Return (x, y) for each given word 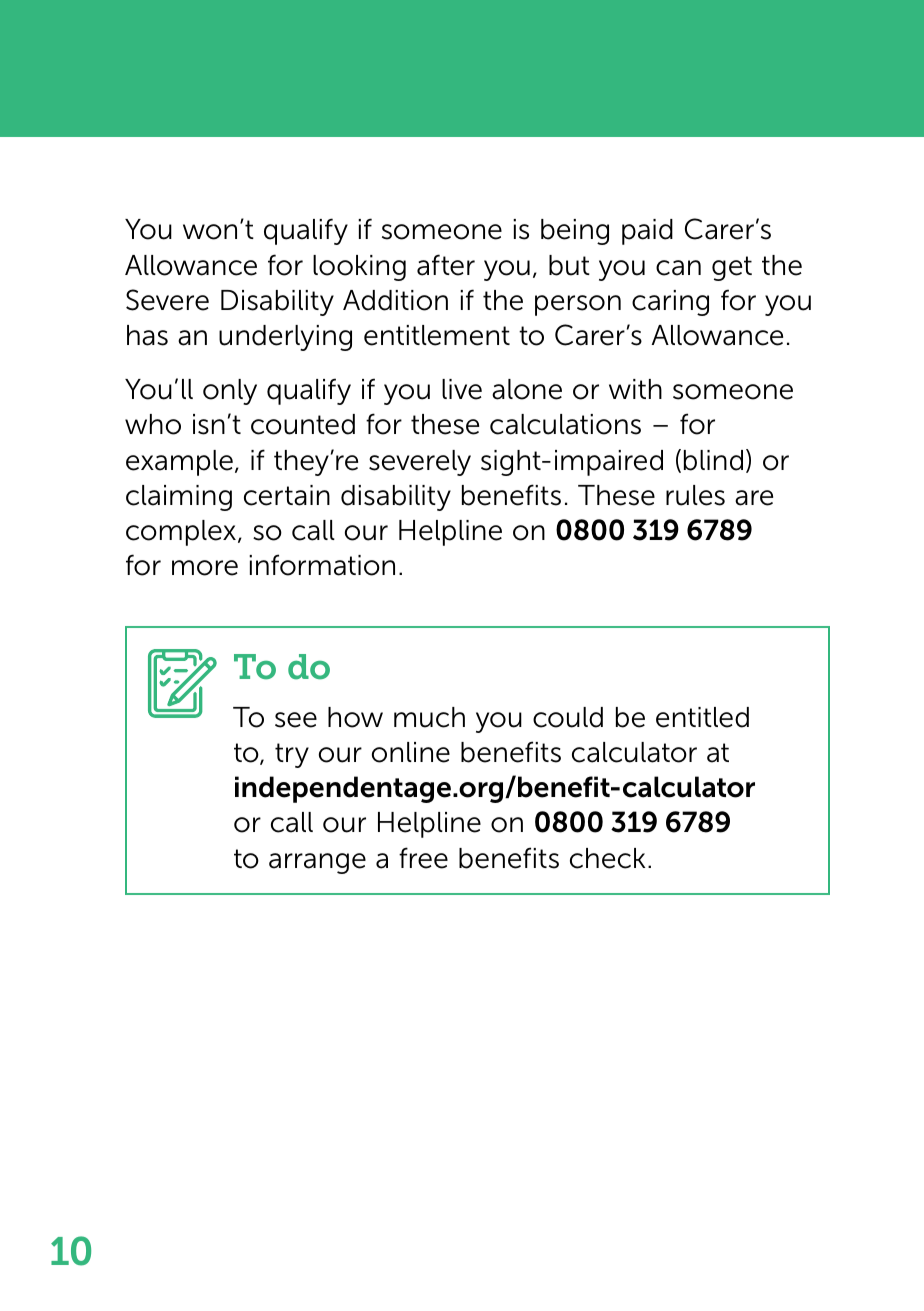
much (429, 717)
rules (695, 495)
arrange (317, 863)
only (230, 392)
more (205, 568)
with (635, 389)
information (322, 565)
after (446, 265)
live (462, 389)
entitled (702, 717)
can (678, 268)
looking (359, 268)
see (296, 720)
